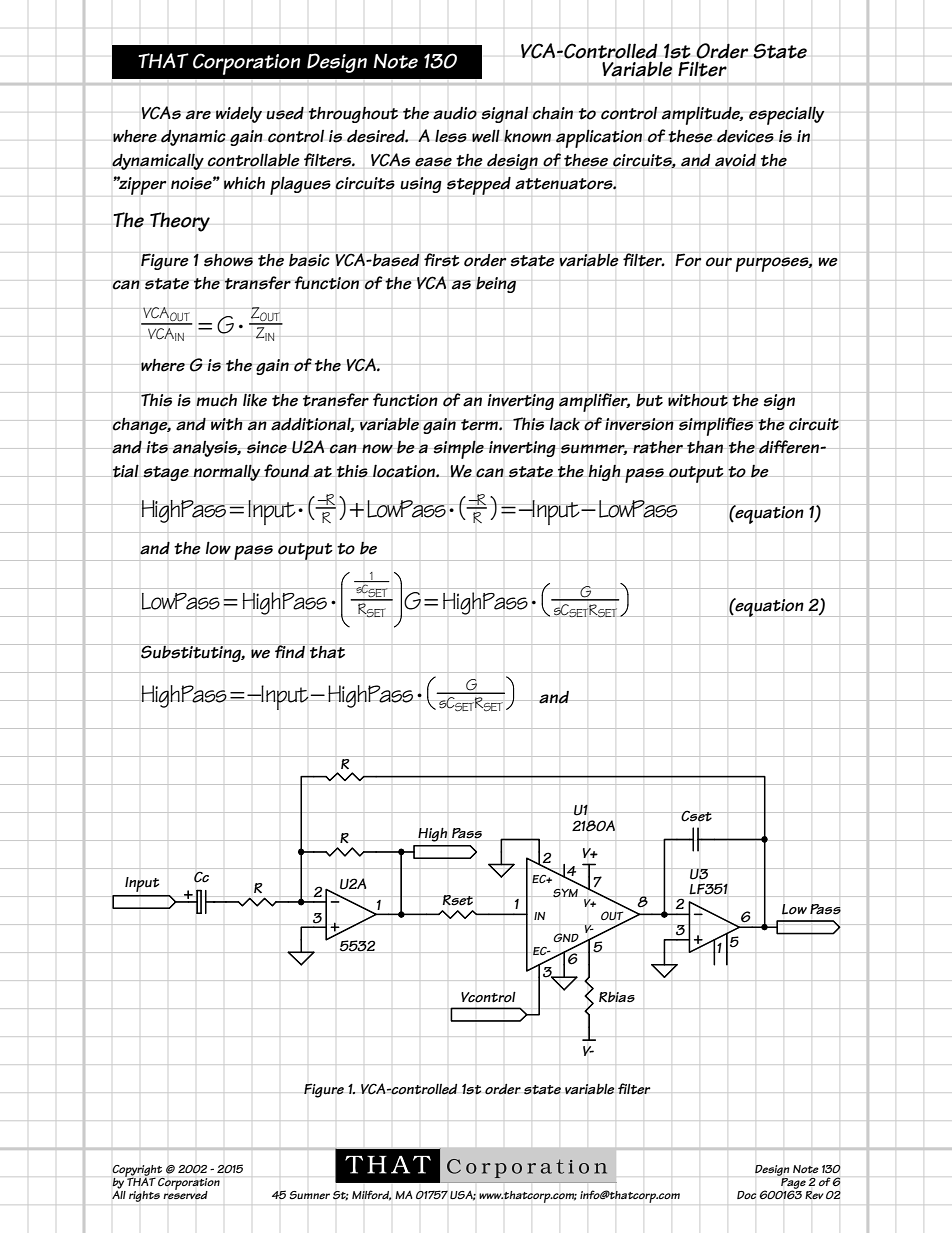 This document has width=952, height=1233. Describe the element at coordinates (185, 1194) in the document. I see `reserved` at that location.
